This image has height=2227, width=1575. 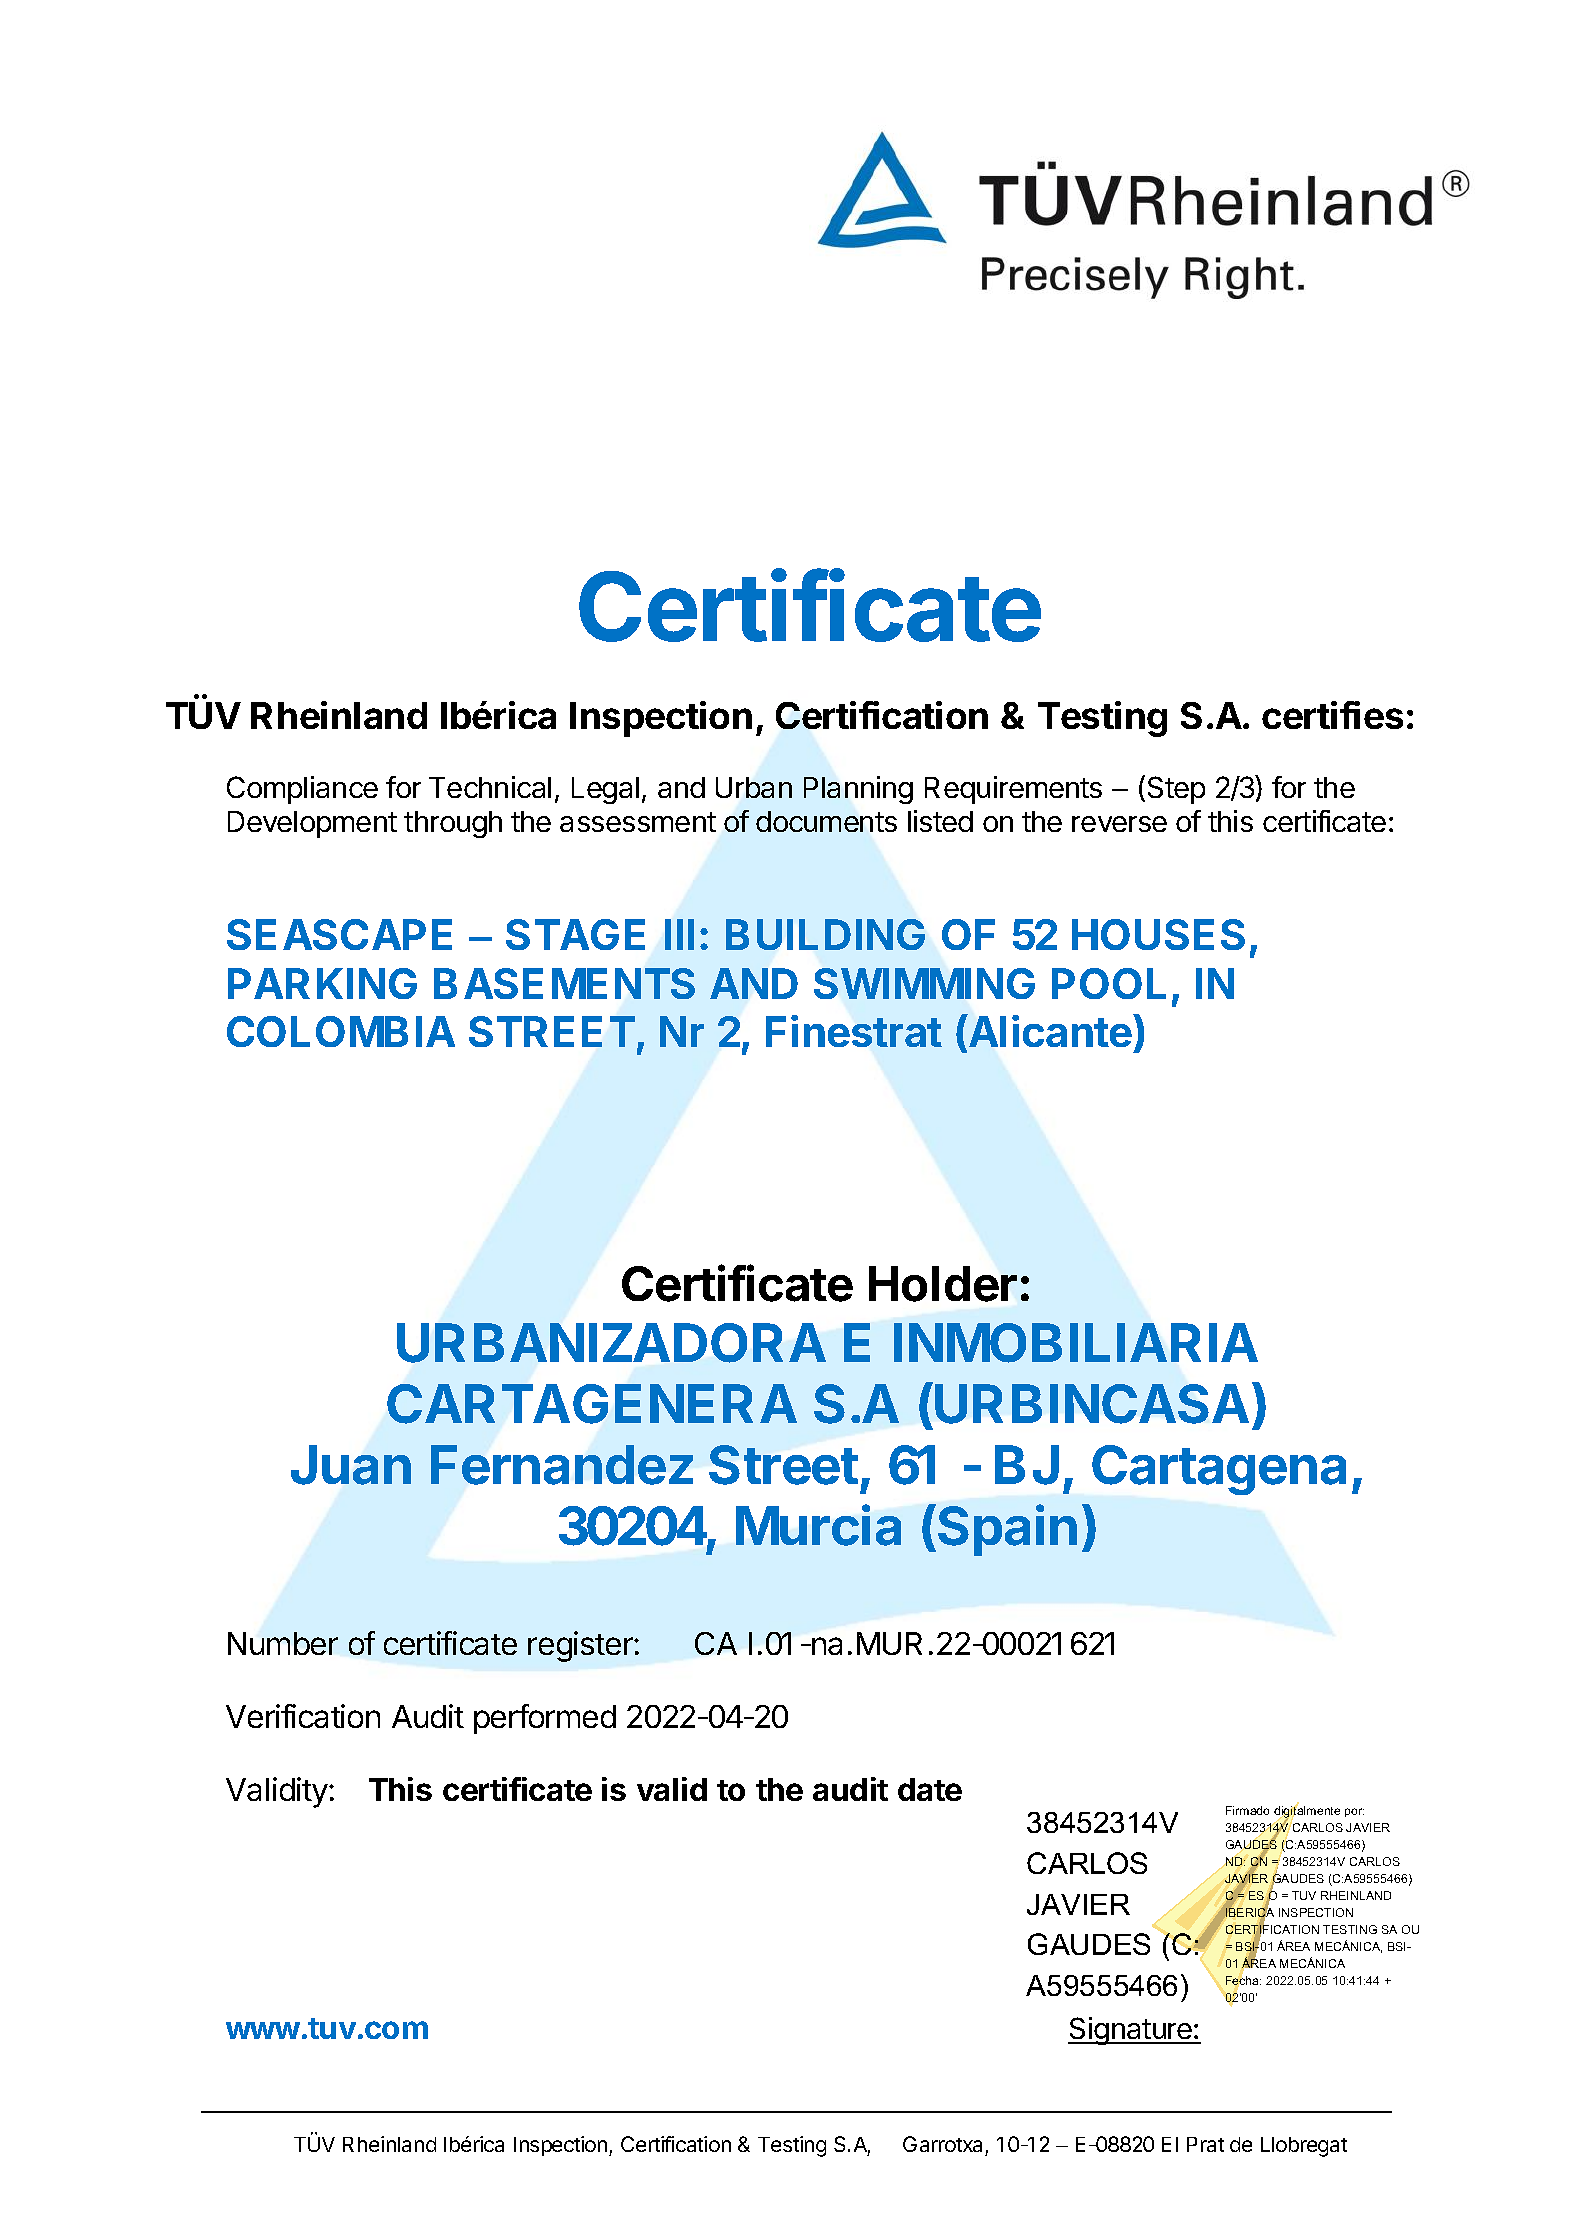 I want to click on Cartagena, so click(x=1219, y=1470).
